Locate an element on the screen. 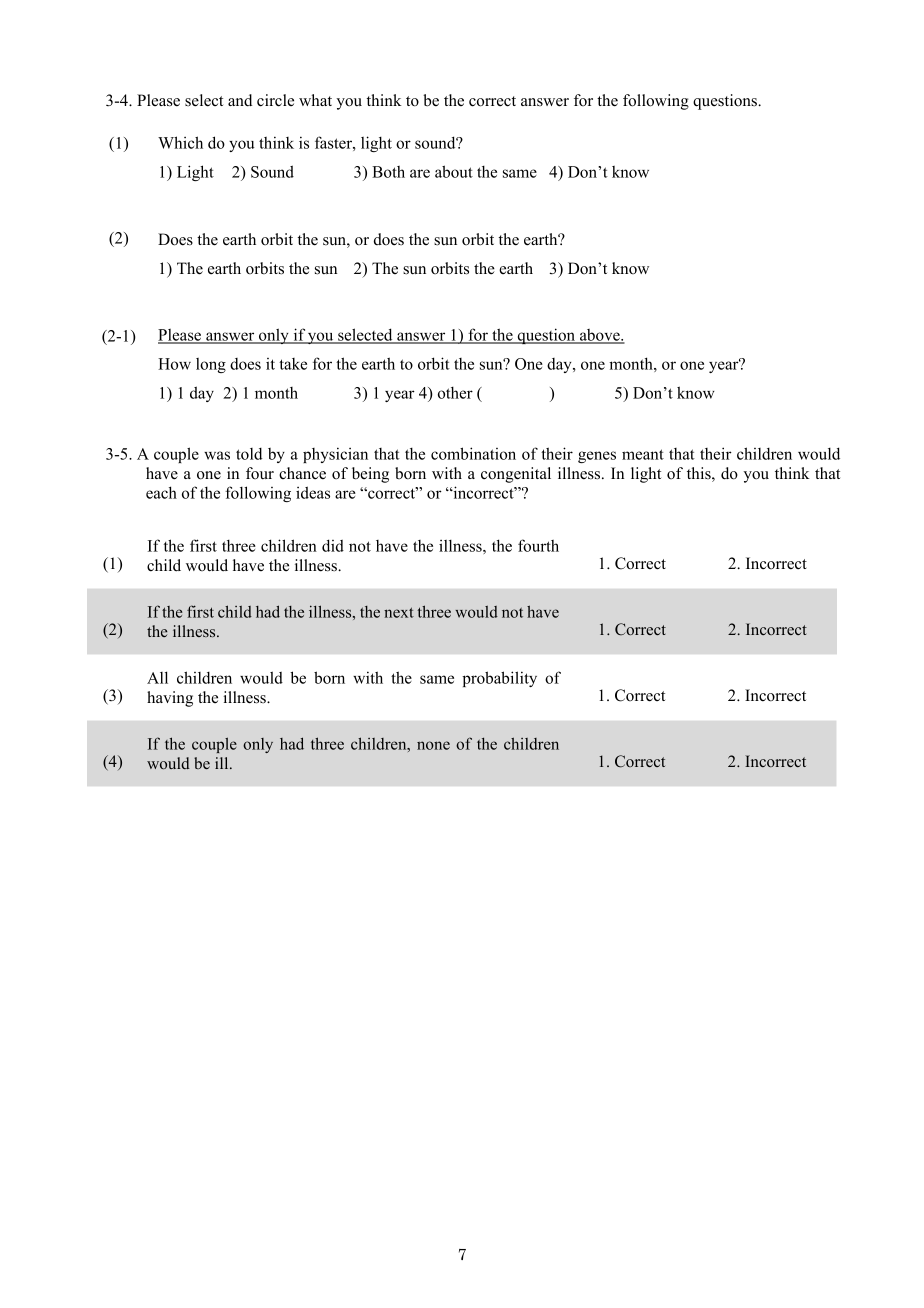 Image resolution: width=924 pixels, height=1308 pixels. none is located at coordinates (433, 745).
